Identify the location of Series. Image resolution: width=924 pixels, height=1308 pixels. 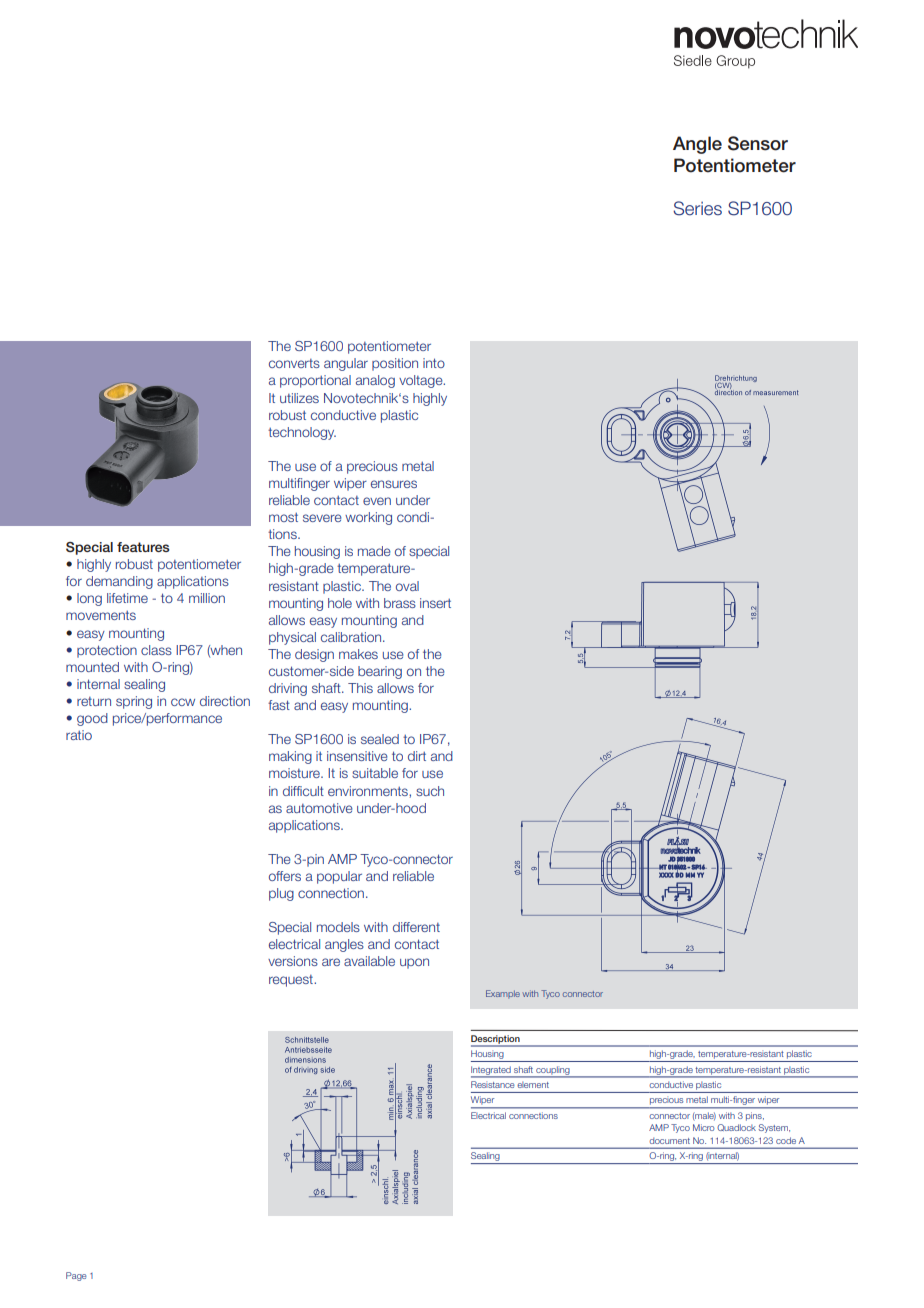
(697, 208).
